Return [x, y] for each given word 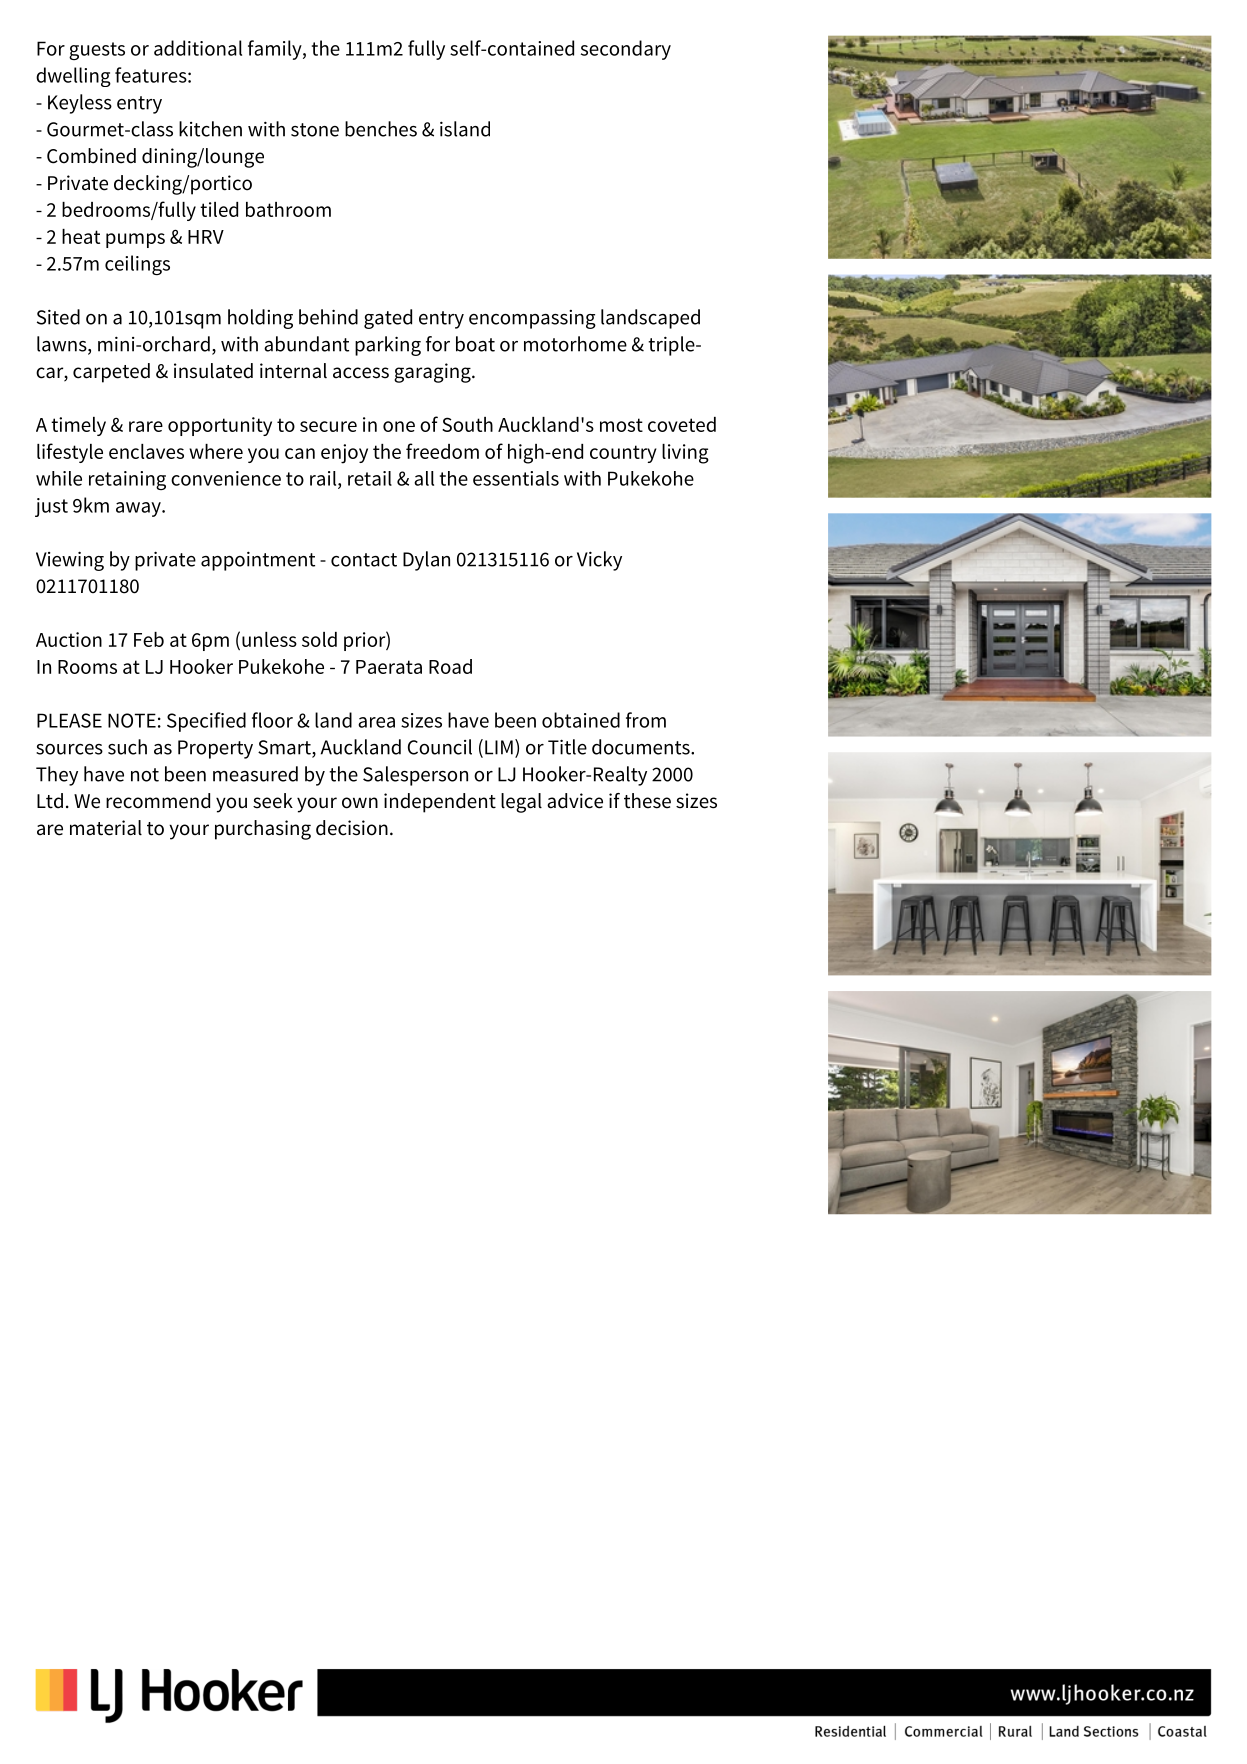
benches [381, 129]
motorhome [575, 344]
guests [97, 51]
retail [370, 478]
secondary [626, 50]
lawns [63, 345]
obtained [581, 720]
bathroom [288, 209]
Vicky [599, 561]
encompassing [532, 319]
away [139, 509]
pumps [135, 240]
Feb [149, 639]
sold [319, 639]
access [361, 373]
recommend [158, 801]
